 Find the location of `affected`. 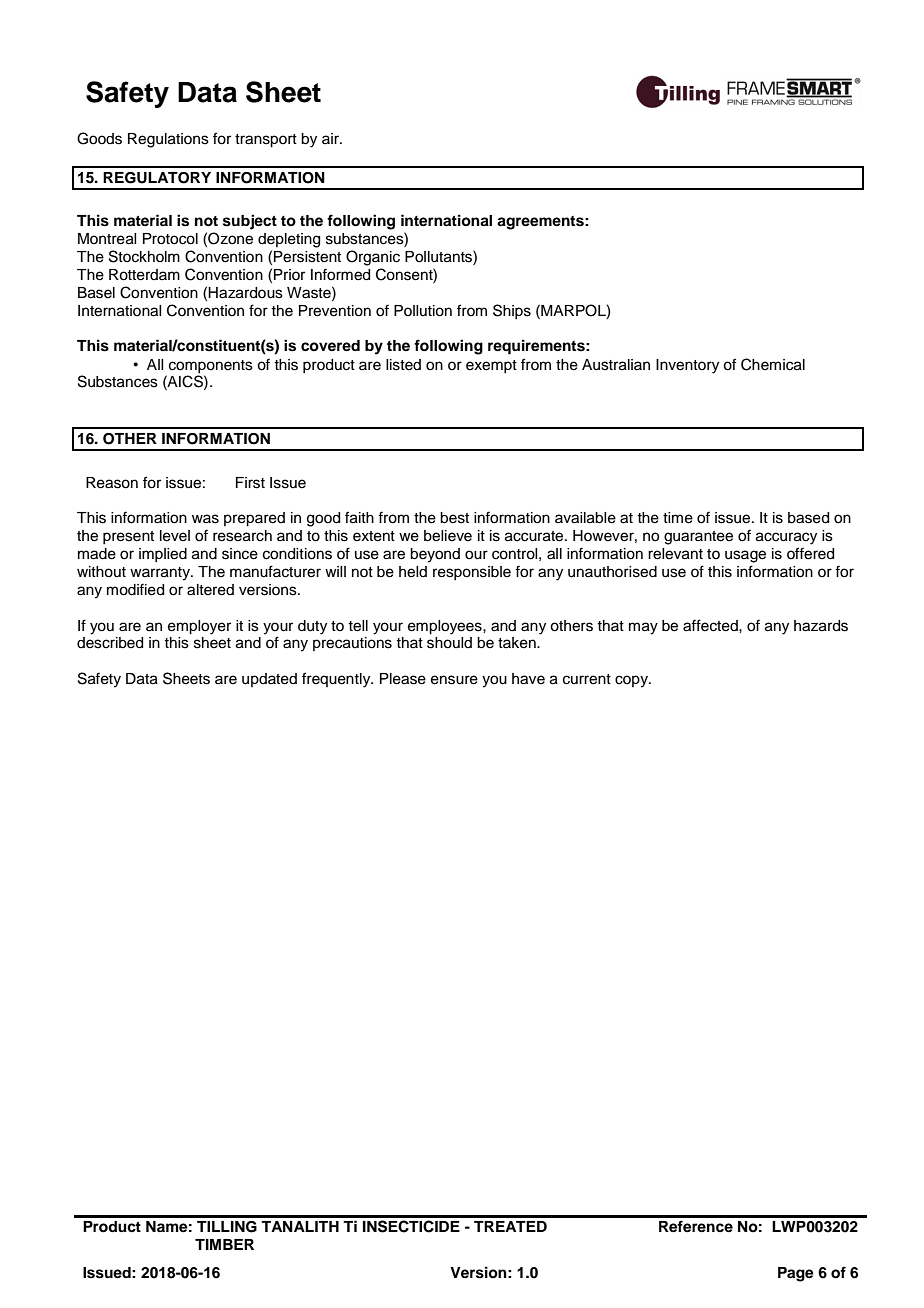

affected is located at coordinates (711, 625).
